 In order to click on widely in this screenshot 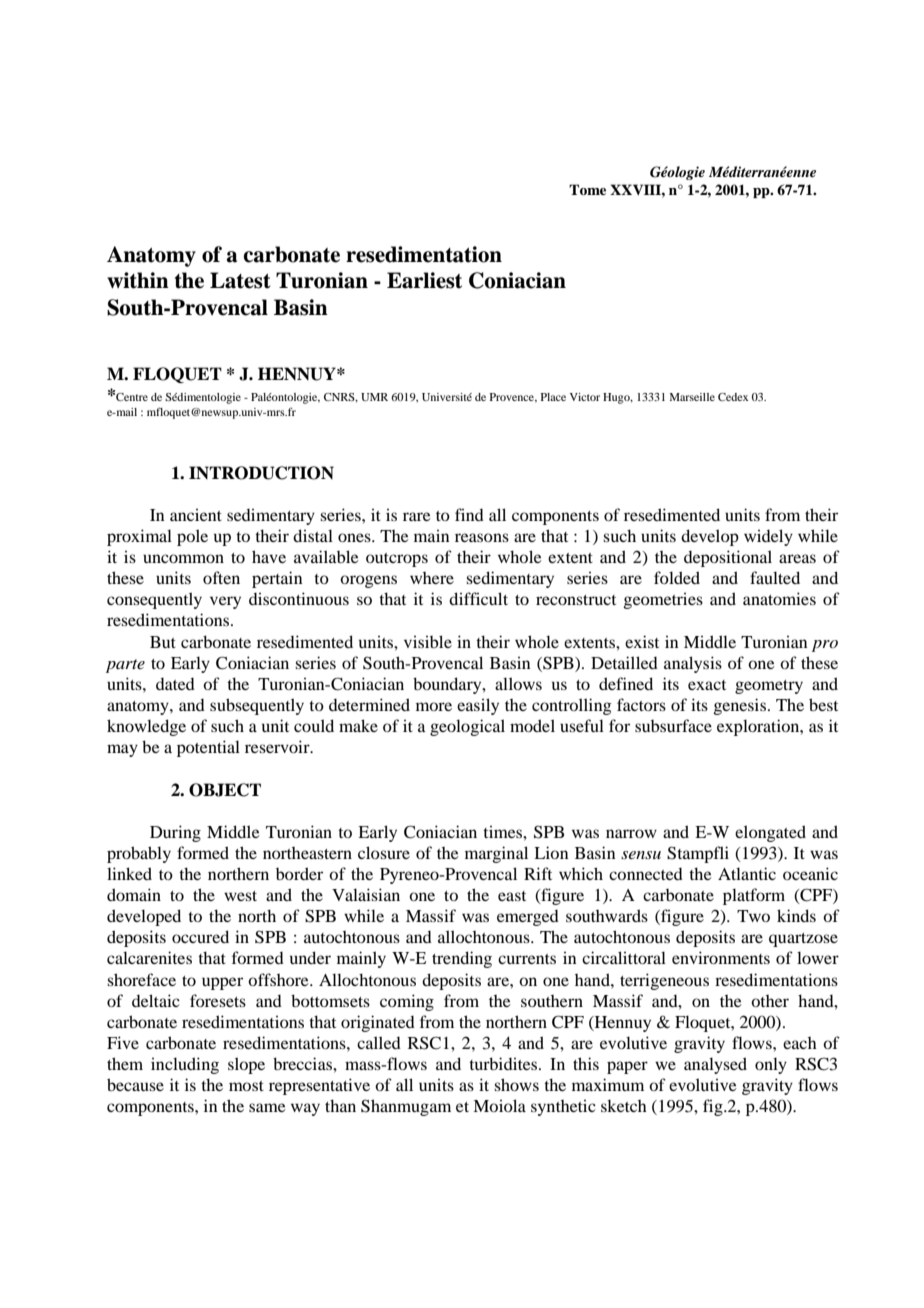, I will do `click(768, 537)`.
